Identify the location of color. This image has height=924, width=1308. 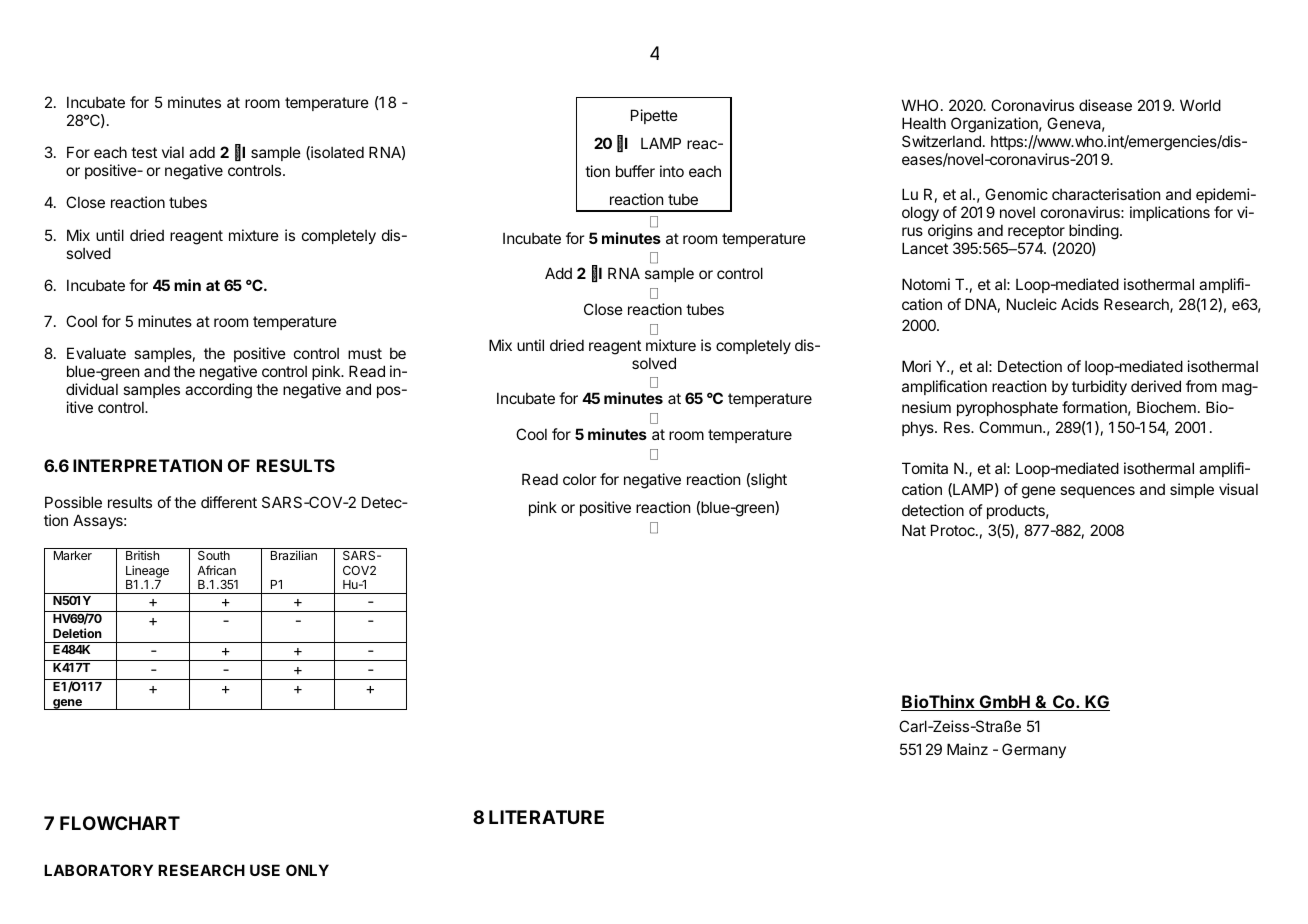
(579, 479).
